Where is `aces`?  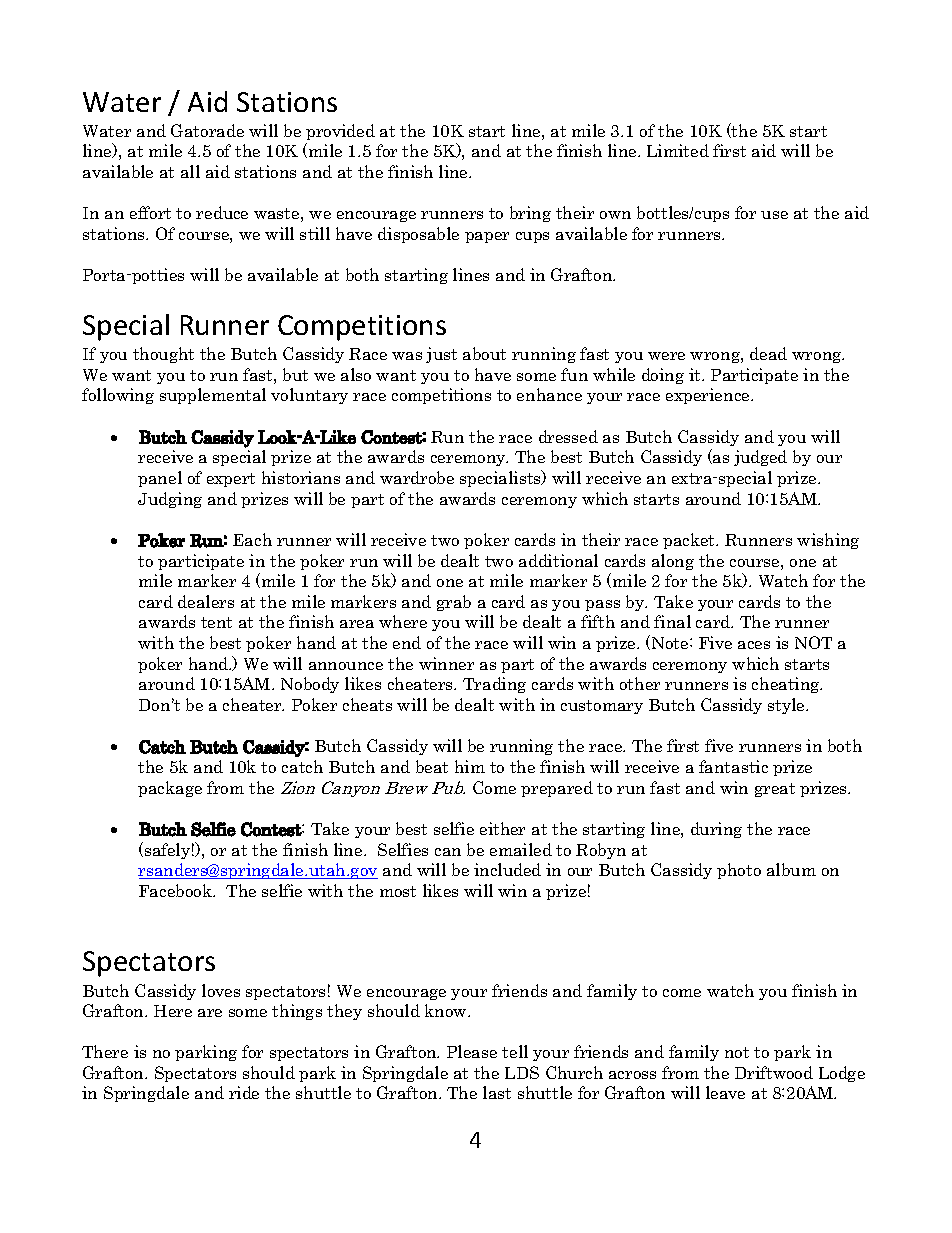 aces is located at coordinates (754, 645).
